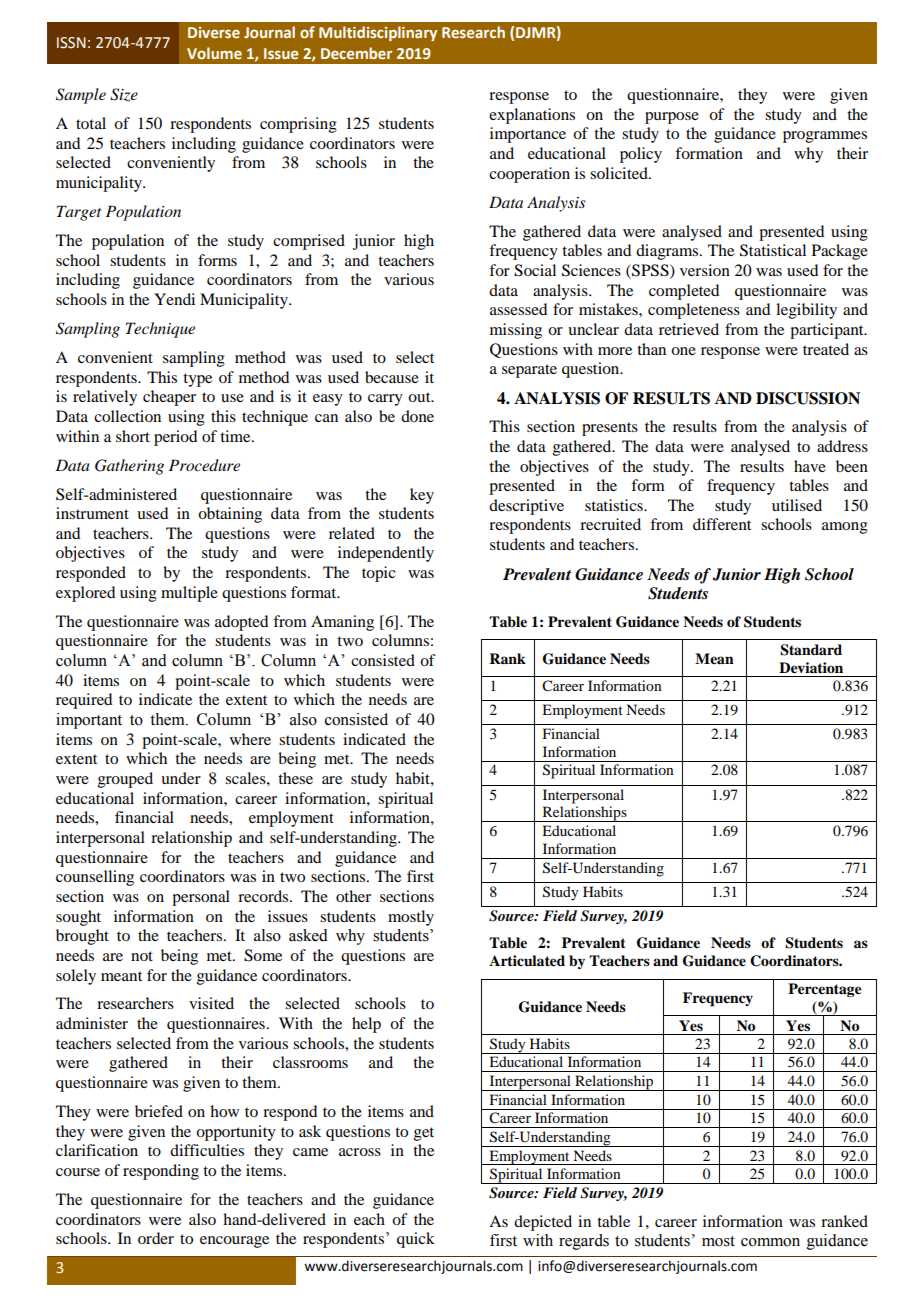 The width and height of the page is (924, 1308). What do you see at coordinates (722, 524) in the page?
I see `different` at bounding box center [722, 524].
